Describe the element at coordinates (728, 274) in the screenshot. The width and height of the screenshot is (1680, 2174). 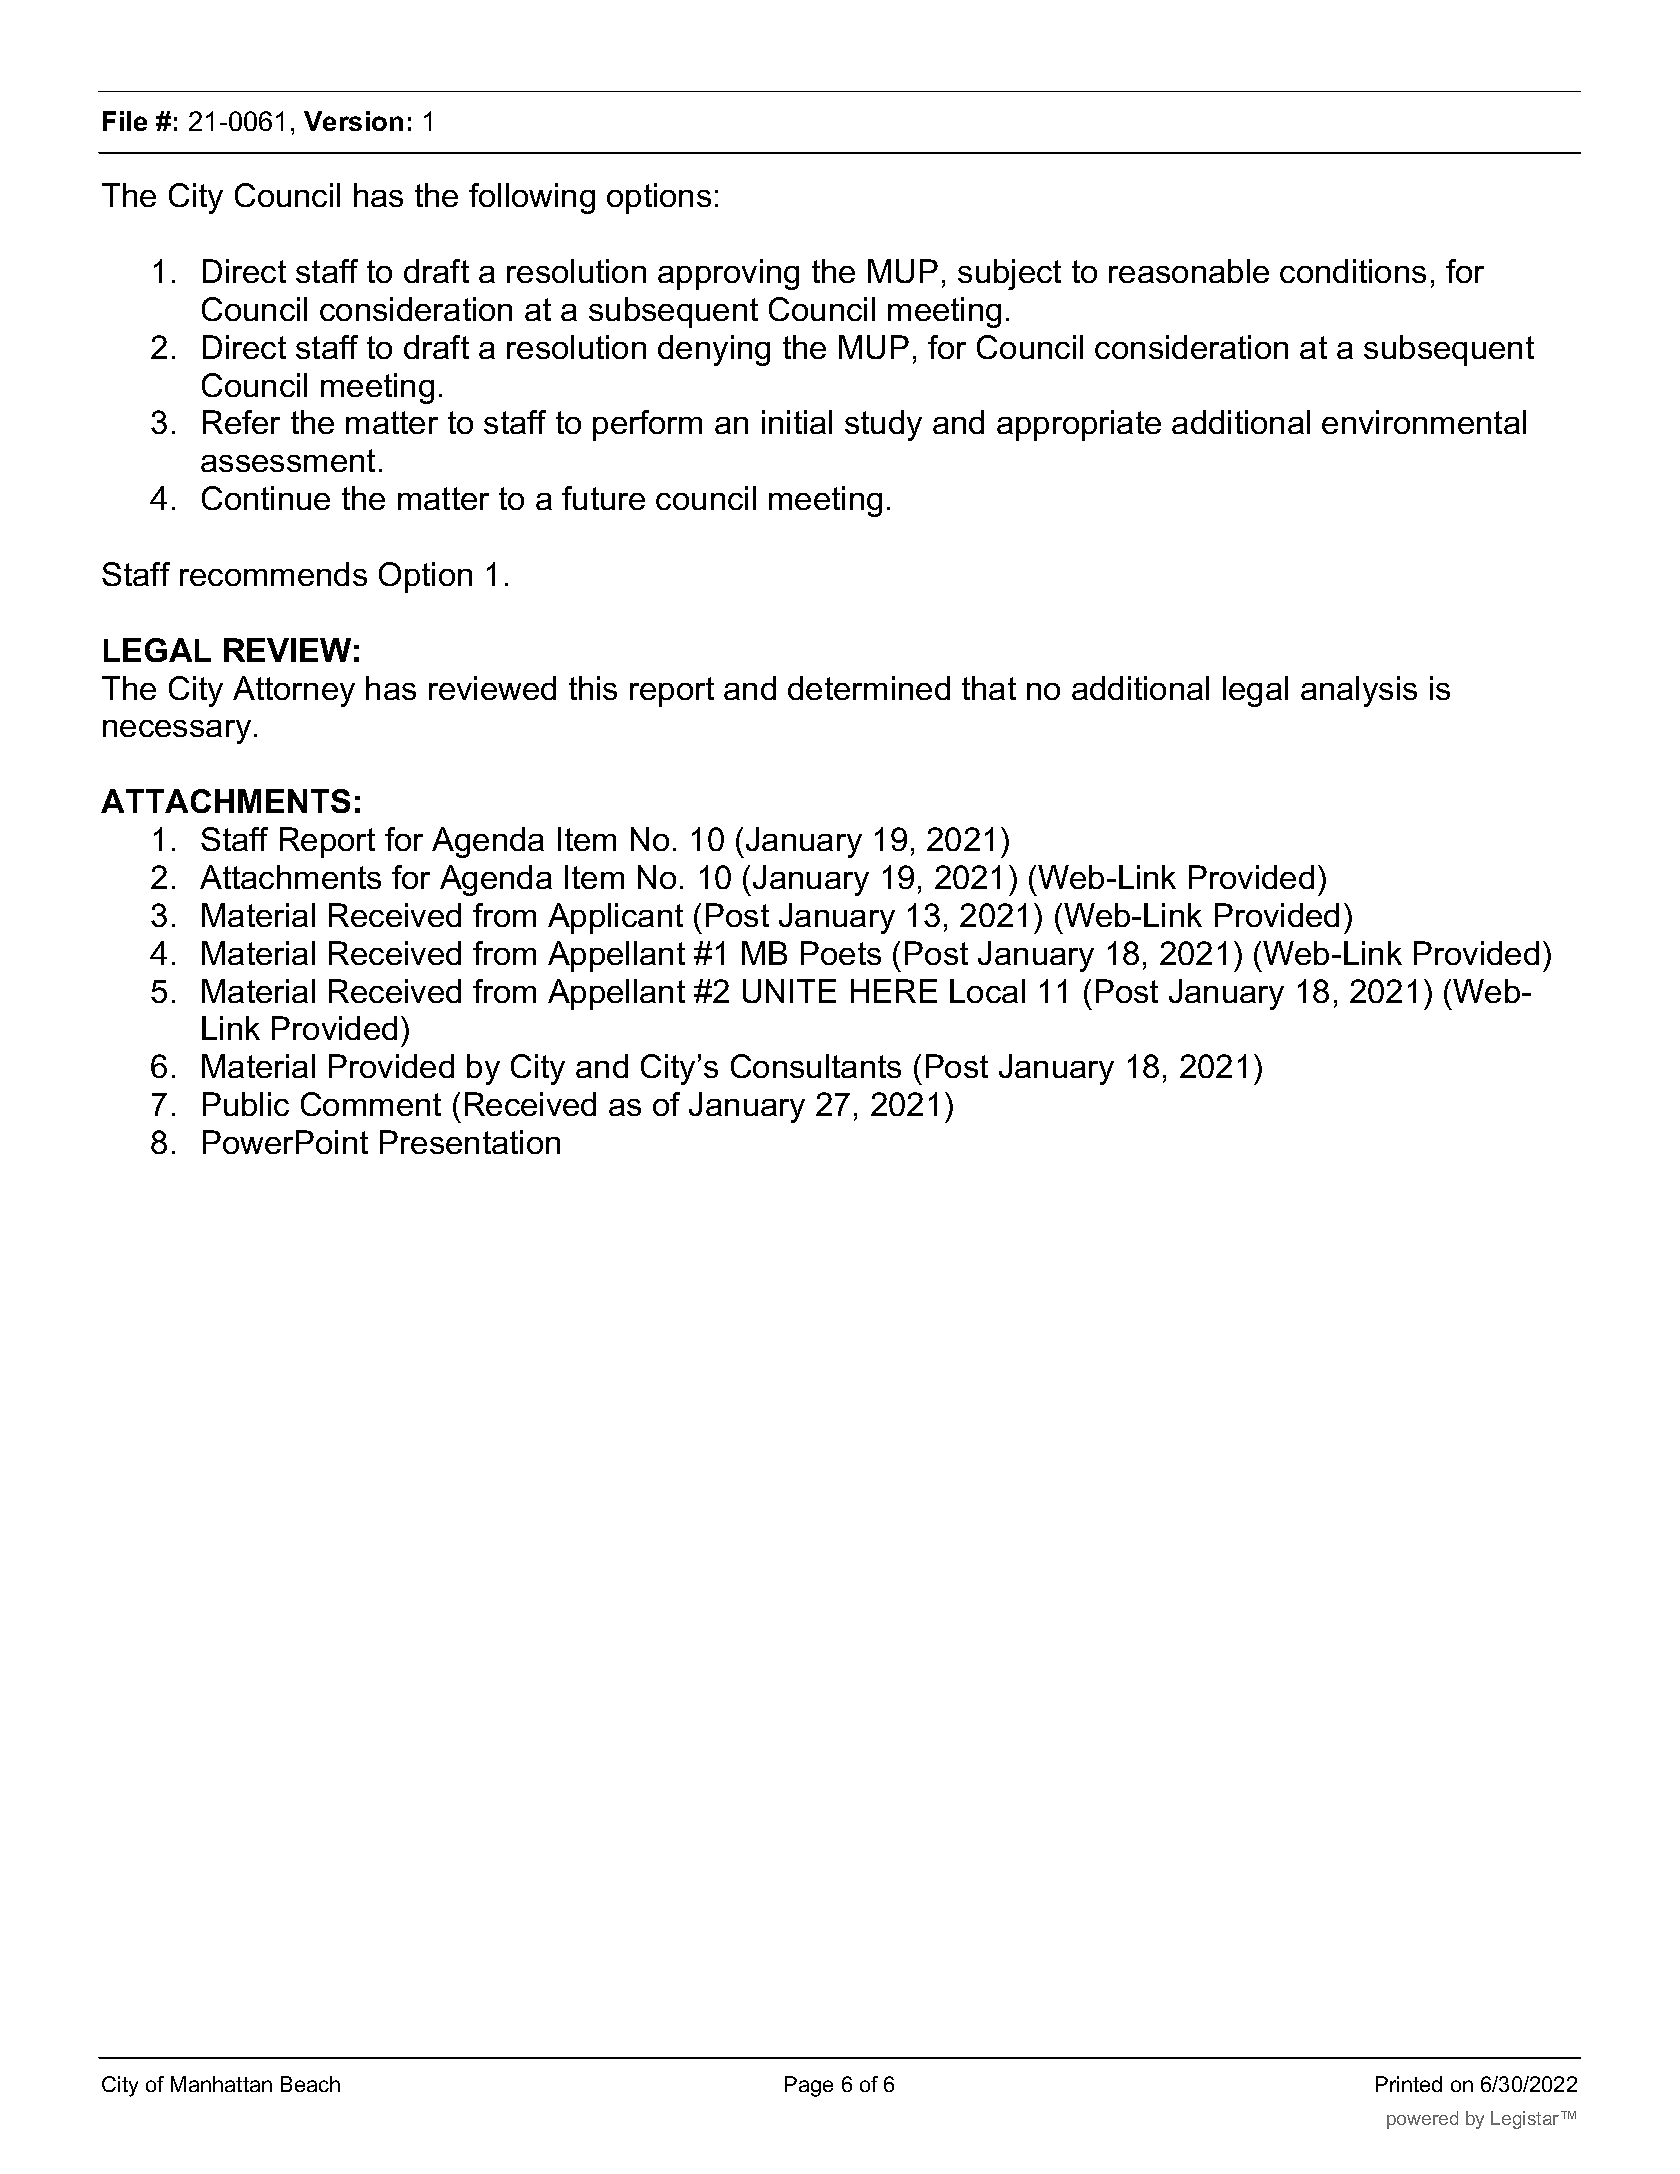
I see `approving` at that location.
